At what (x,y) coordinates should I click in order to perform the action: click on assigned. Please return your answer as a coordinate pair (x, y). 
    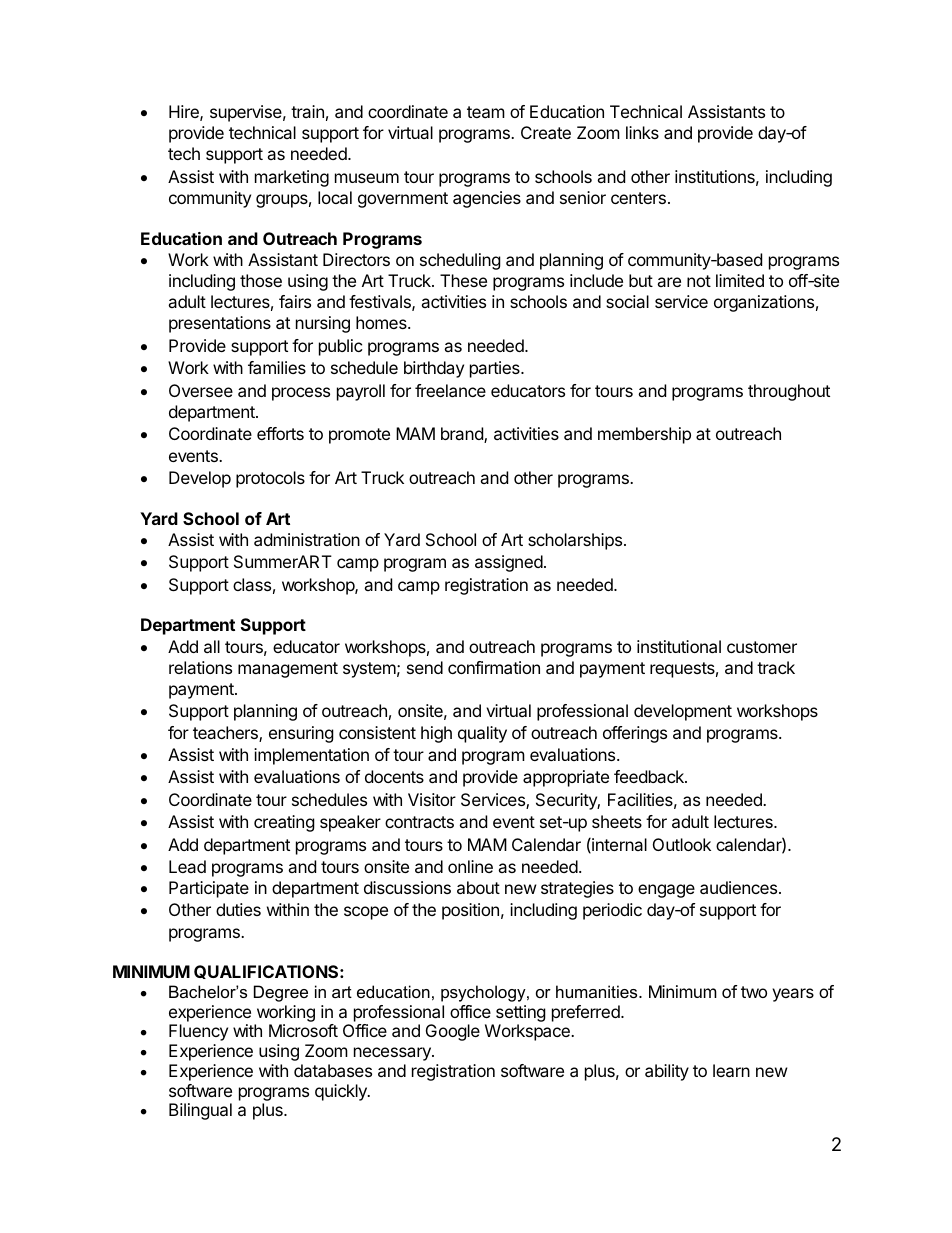
    Looking at the image, I should click on (509, 563).
